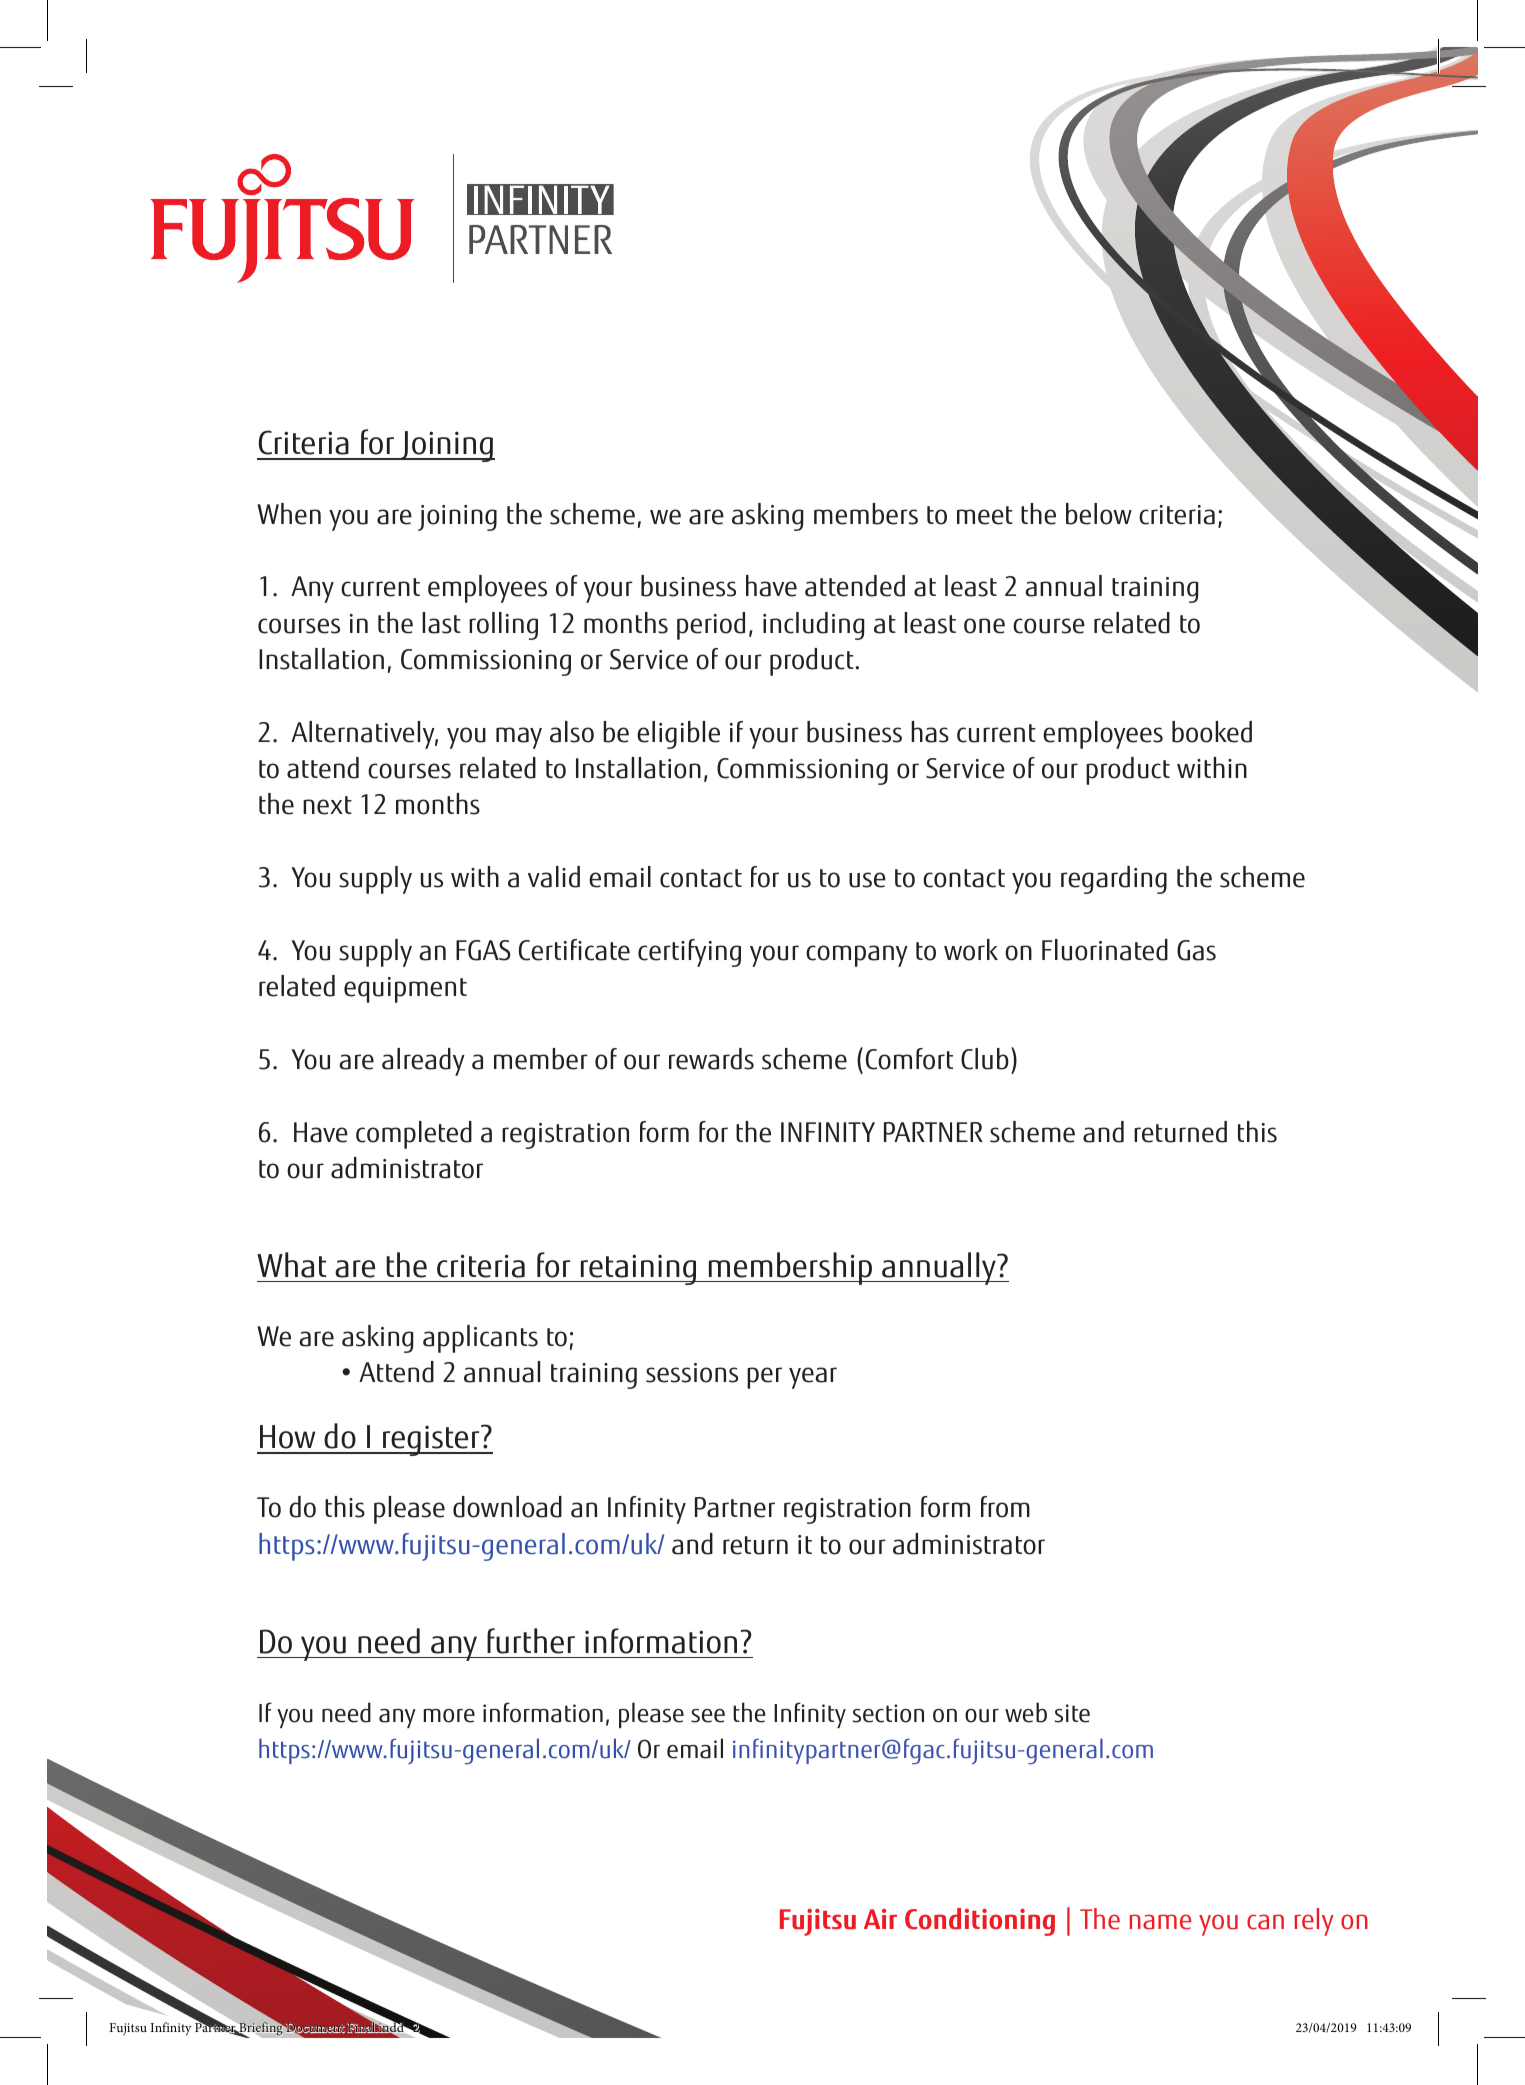  I want to click on year, so click(813, 1378).
